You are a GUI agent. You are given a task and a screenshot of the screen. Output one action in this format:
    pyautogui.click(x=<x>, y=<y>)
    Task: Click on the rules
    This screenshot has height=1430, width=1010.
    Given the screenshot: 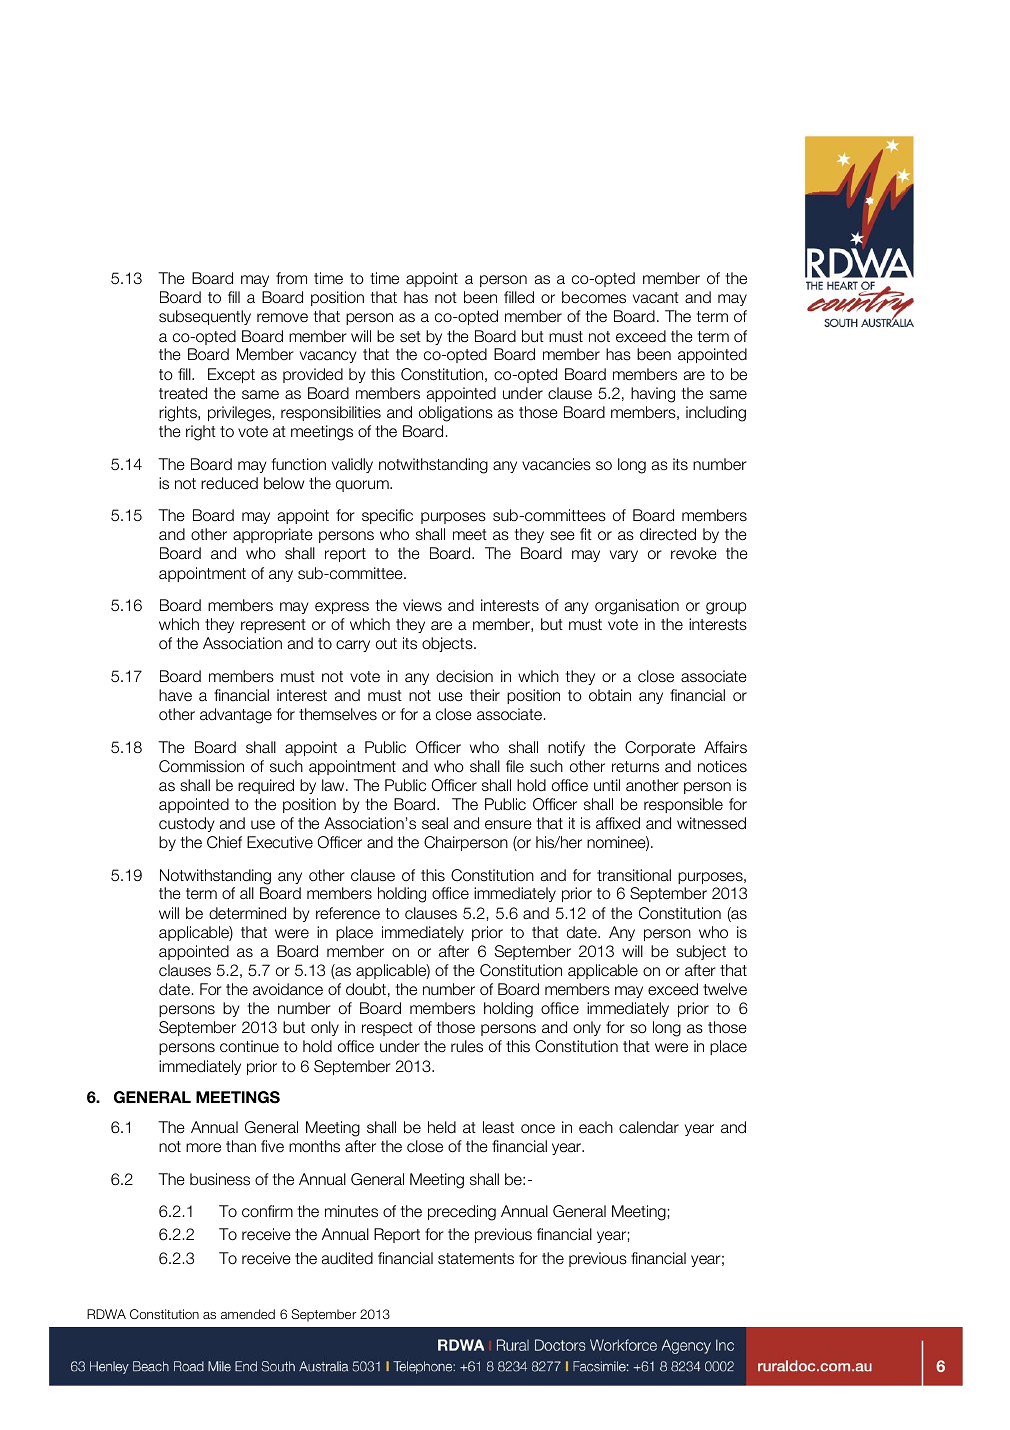 What is the action you would take?
    pyautogui.click(x=467, y=1046)
